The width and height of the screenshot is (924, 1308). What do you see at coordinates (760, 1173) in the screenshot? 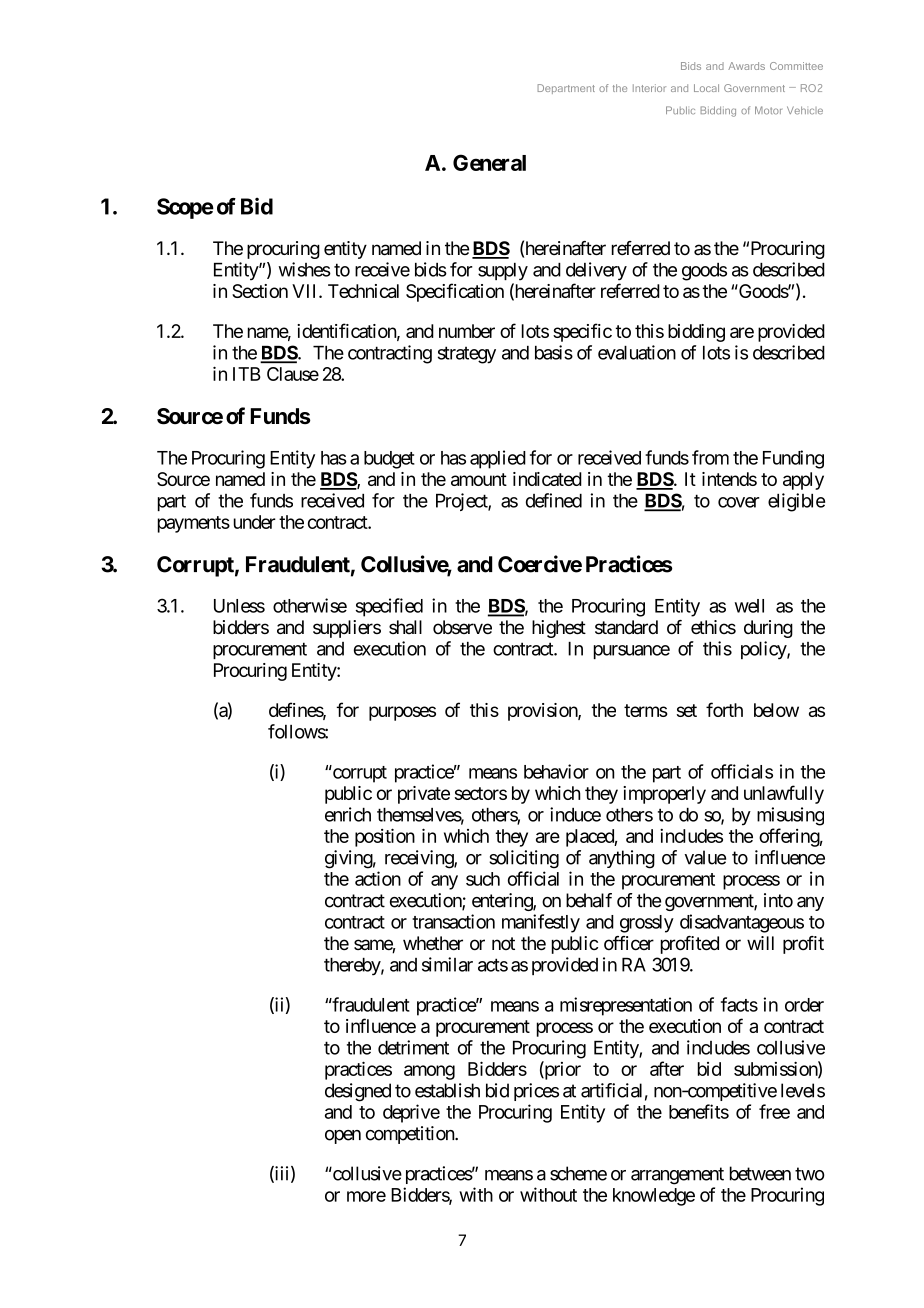
I see `between` at bounding box center [760, 1173].
